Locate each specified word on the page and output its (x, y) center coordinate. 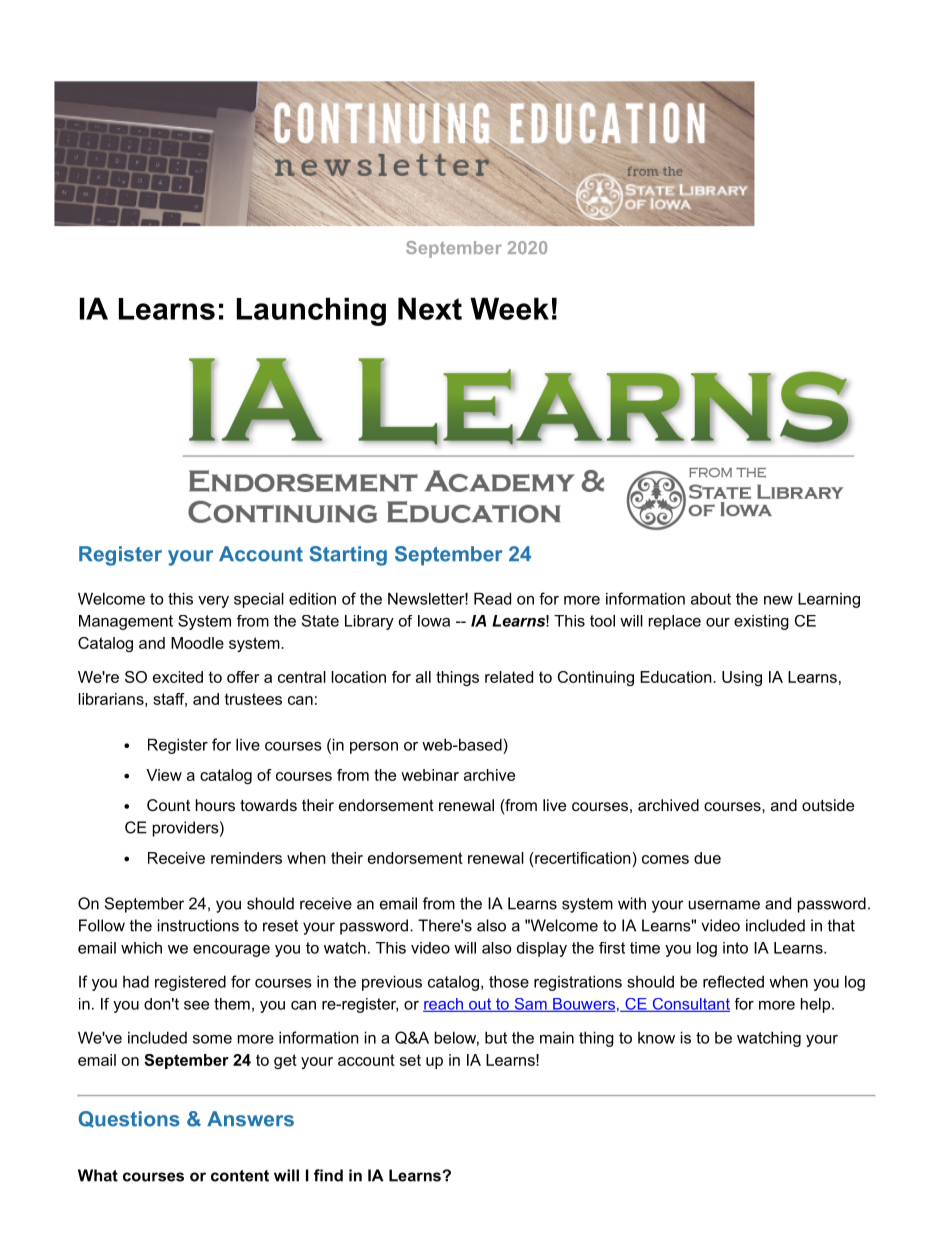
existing (761, 622)
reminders (246, 858)
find (328, 1175)
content (240, 1176)
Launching (311, 311)
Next (430, 308)
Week (509, 308)
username (724, 905)
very (213, 602)
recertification (582, 858)
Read (492, 598)
